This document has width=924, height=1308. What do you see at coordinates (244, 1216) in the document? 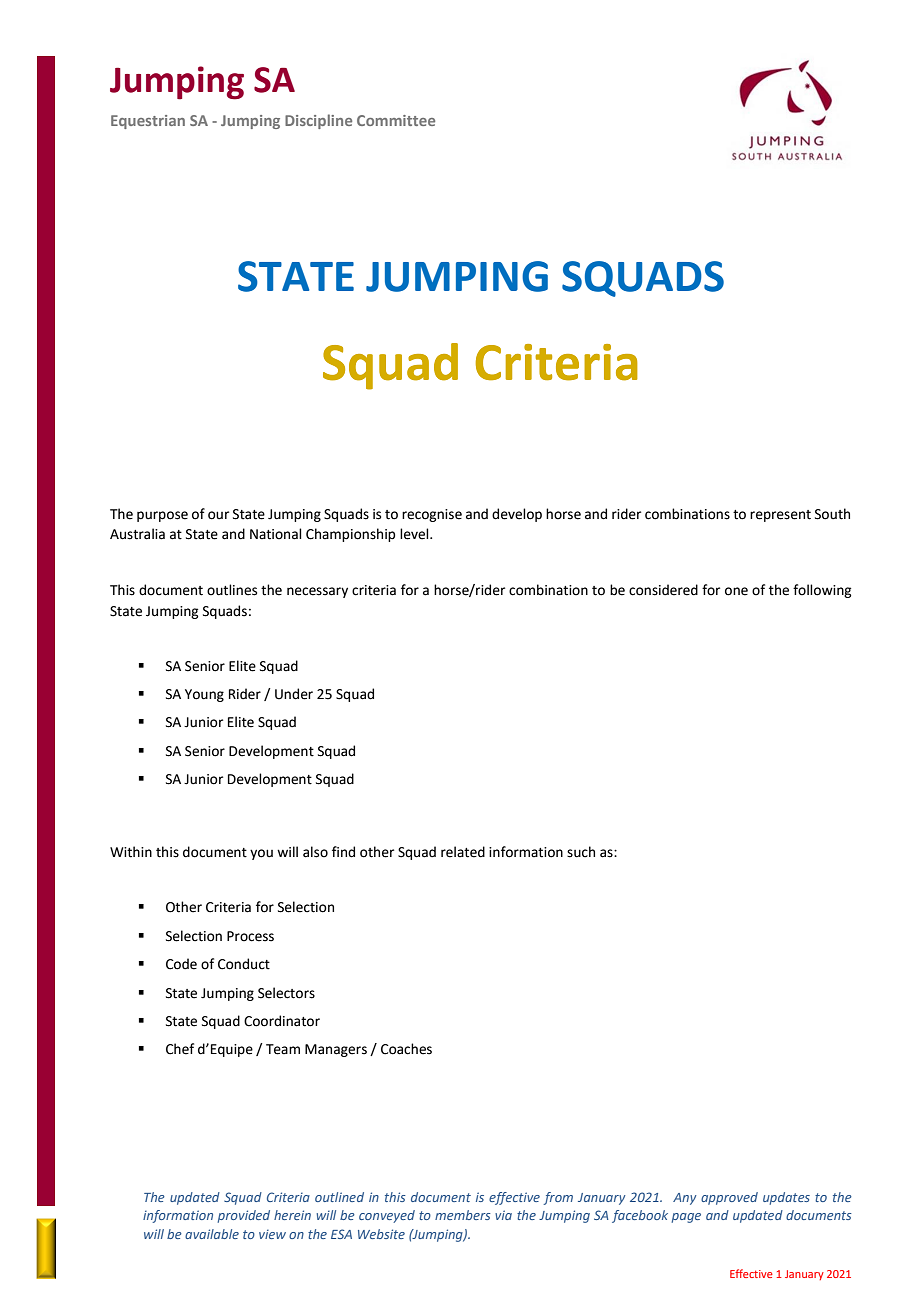
I see `provided` at bounding box center [244, 1216].
